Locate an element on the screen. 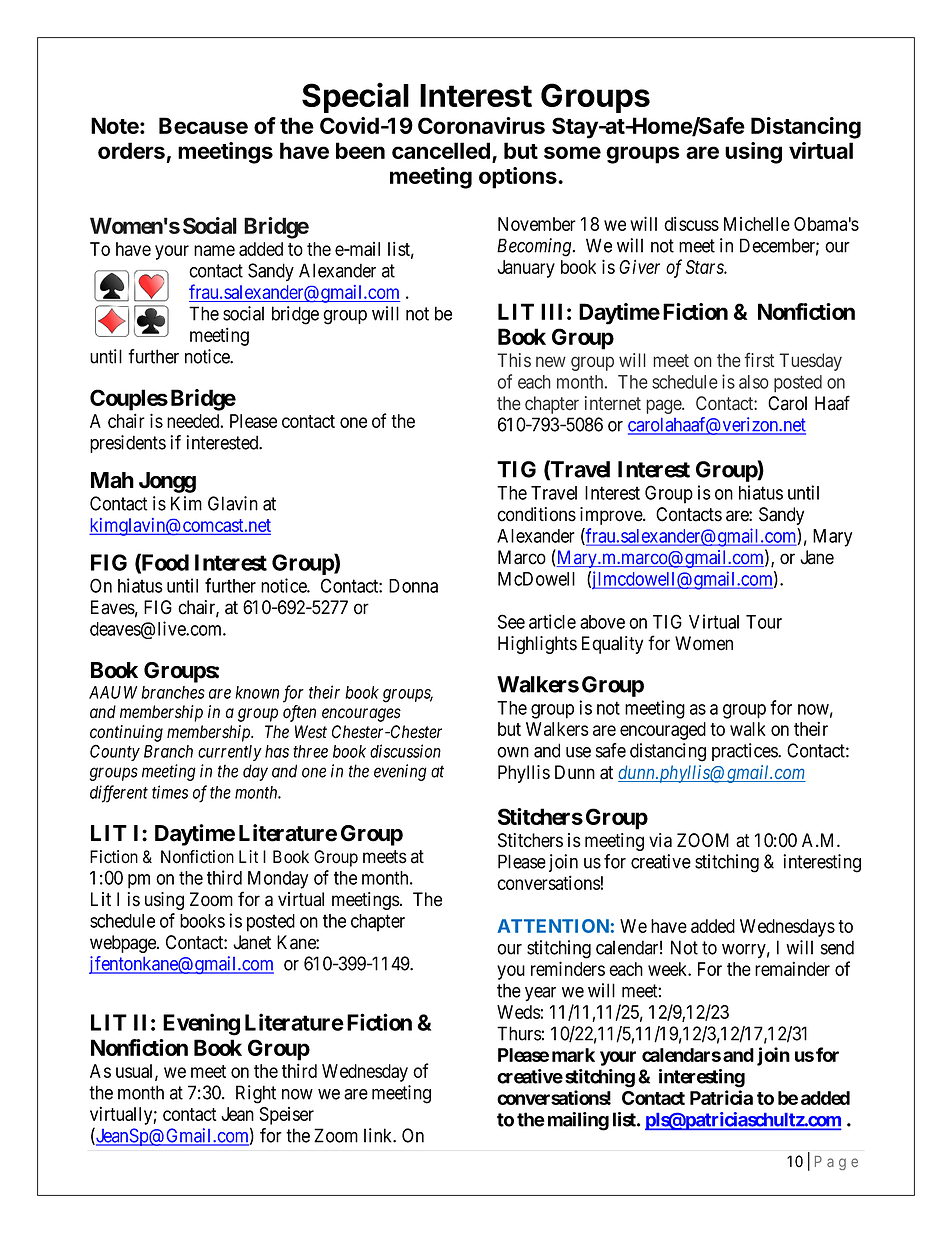  Coronavirus is located at coordinates (481, 125).
